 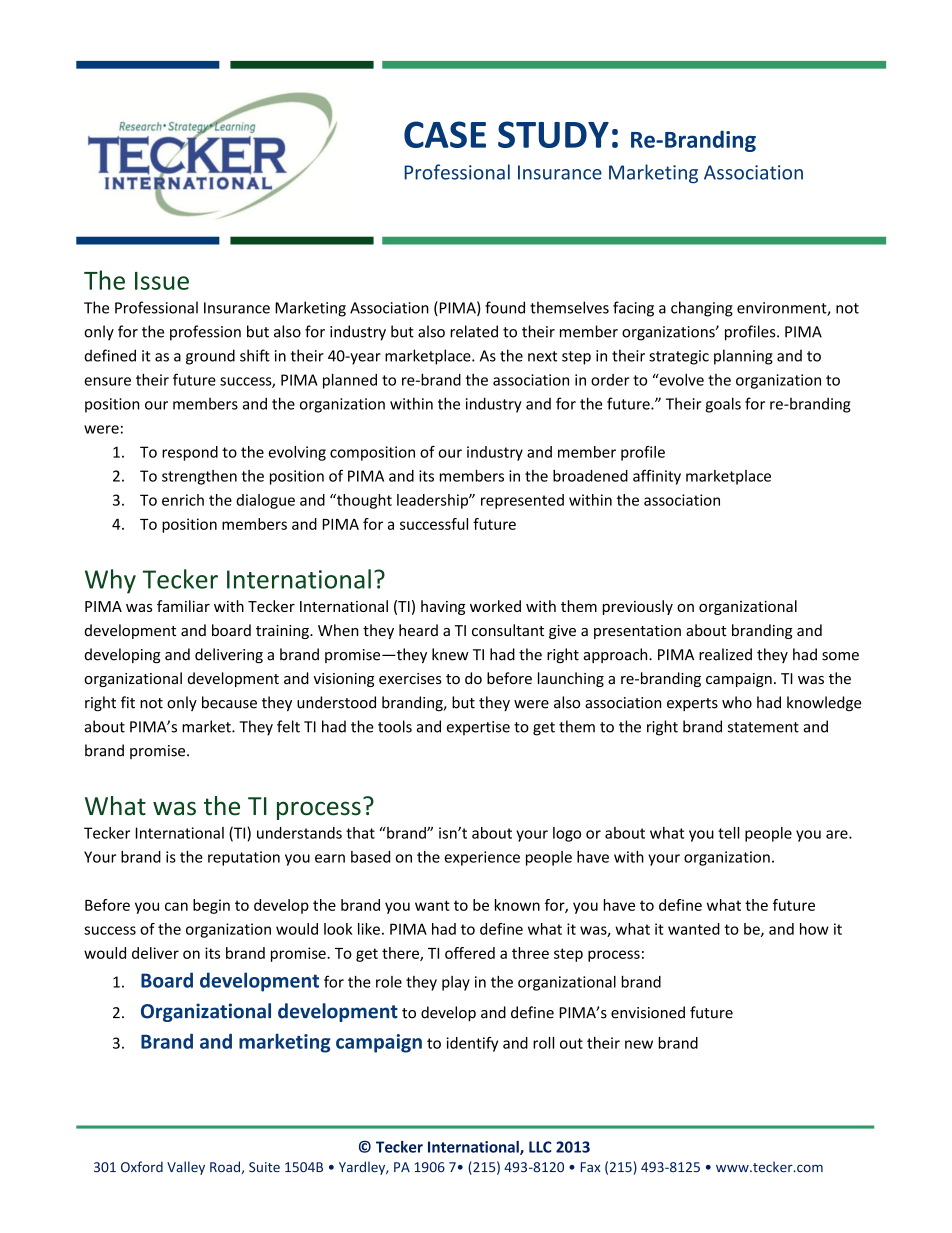 What do you see at coordinates (702, 309) in the screenshot?
I see `changing` at bounding box center [702, 309].
